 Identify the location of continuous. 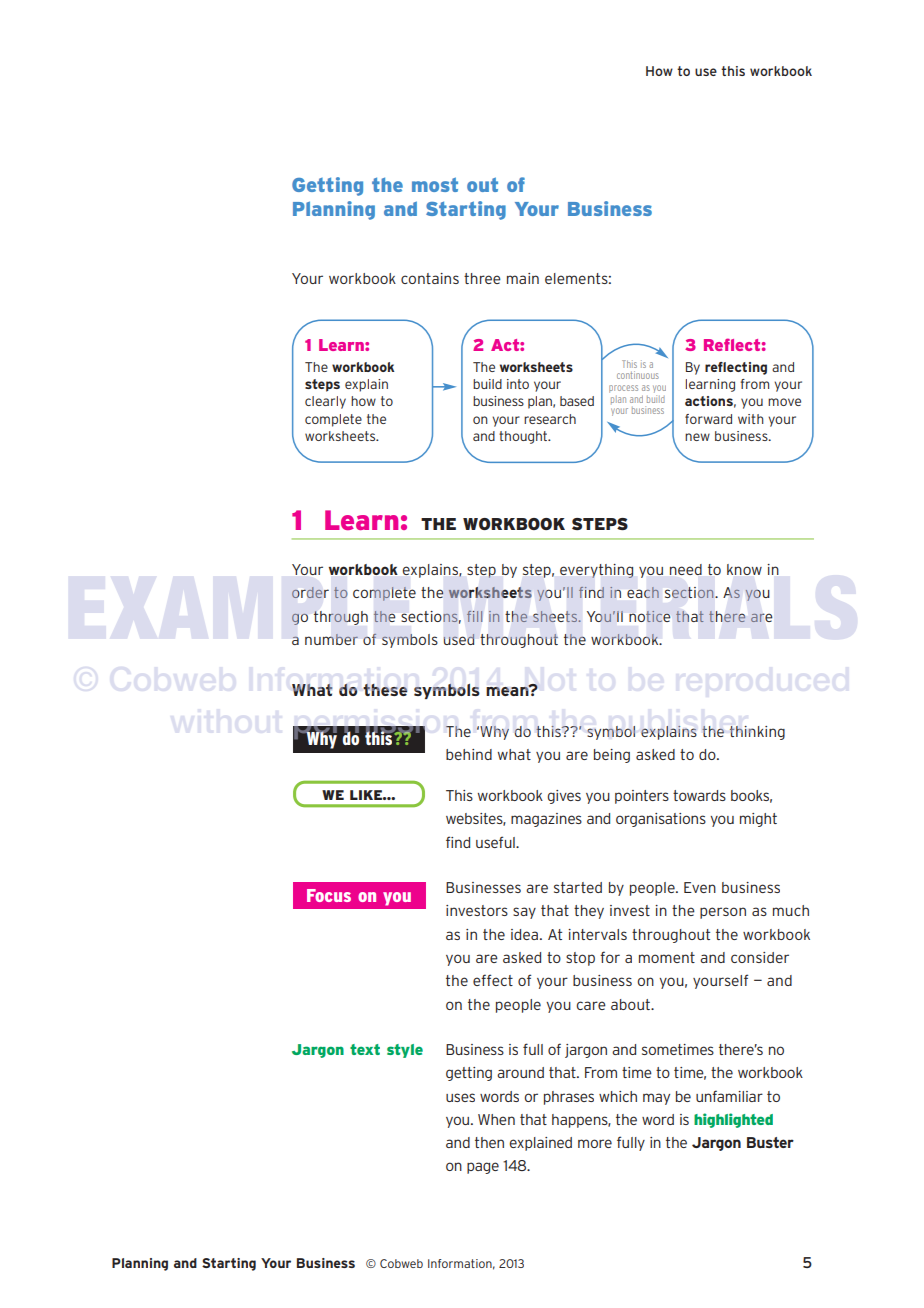
(638, 375).
